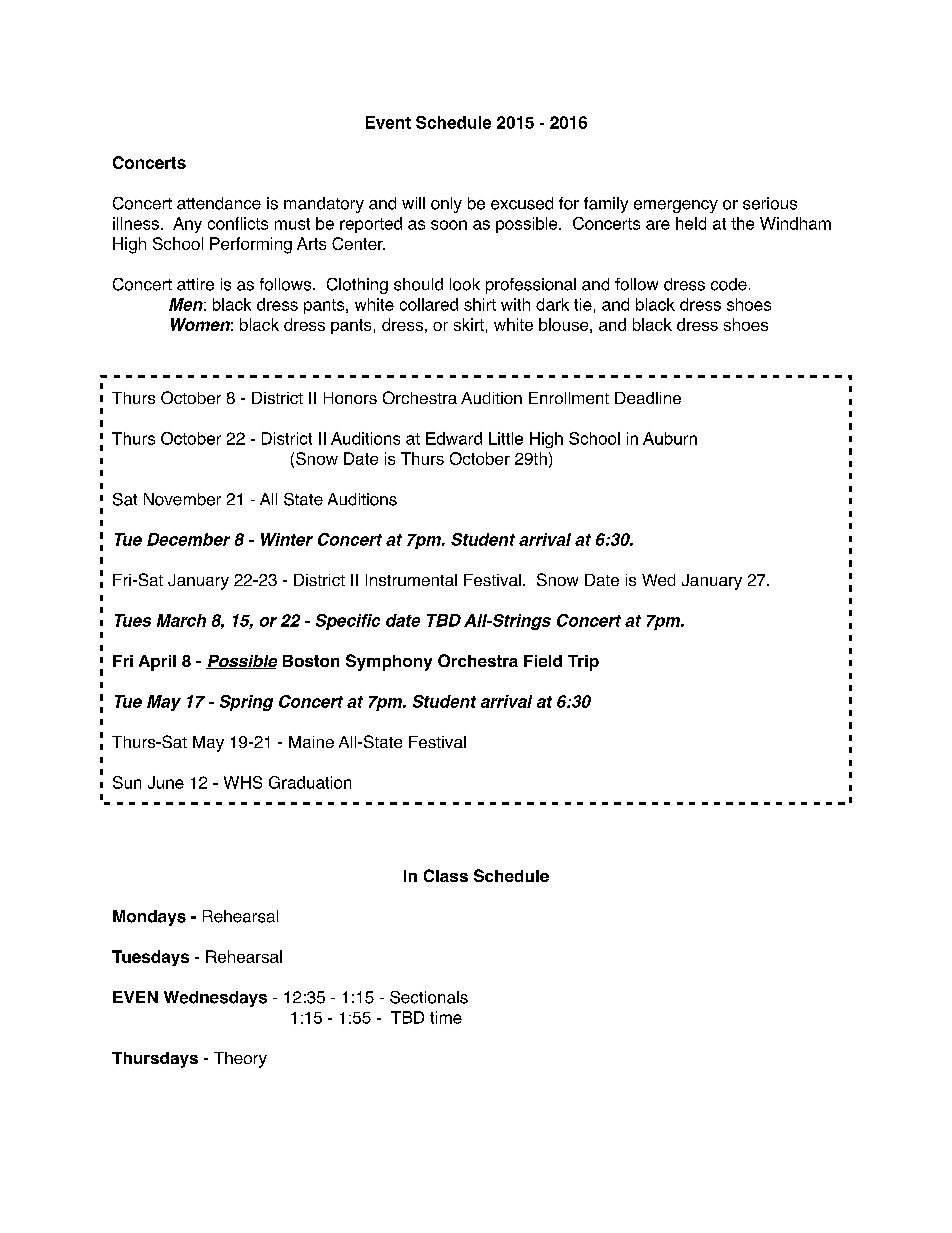  What do you see at coordinates (240, 1060) in the page?
I see `Theory` at bounding box center [240, 1060].
